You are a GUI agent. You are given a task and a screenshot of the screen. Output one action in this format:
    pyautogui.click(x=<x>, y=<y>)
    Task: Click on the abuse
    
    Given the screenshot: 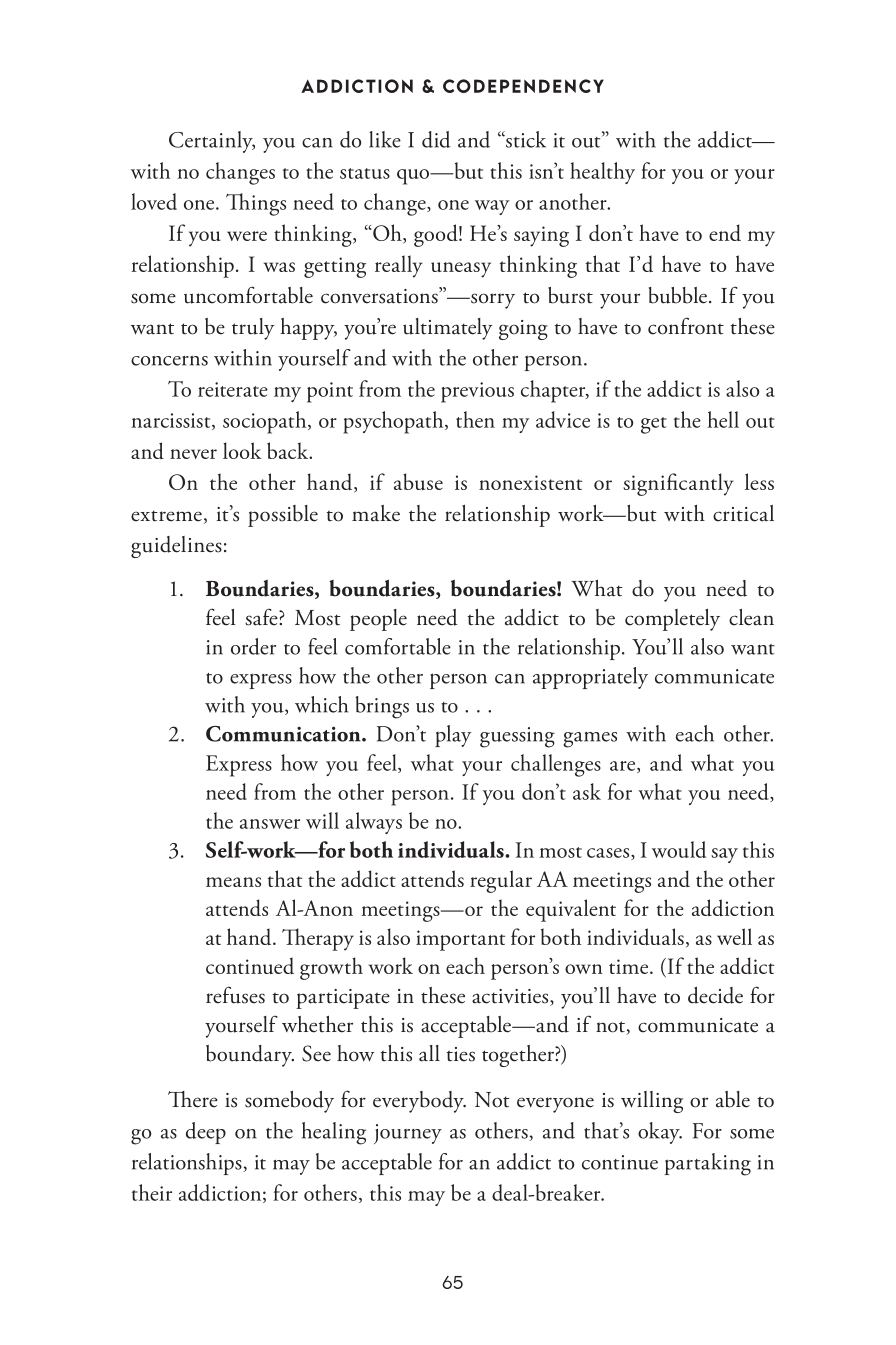 What is the action you would take?
    pyautogui.click(x=418, y=481)
